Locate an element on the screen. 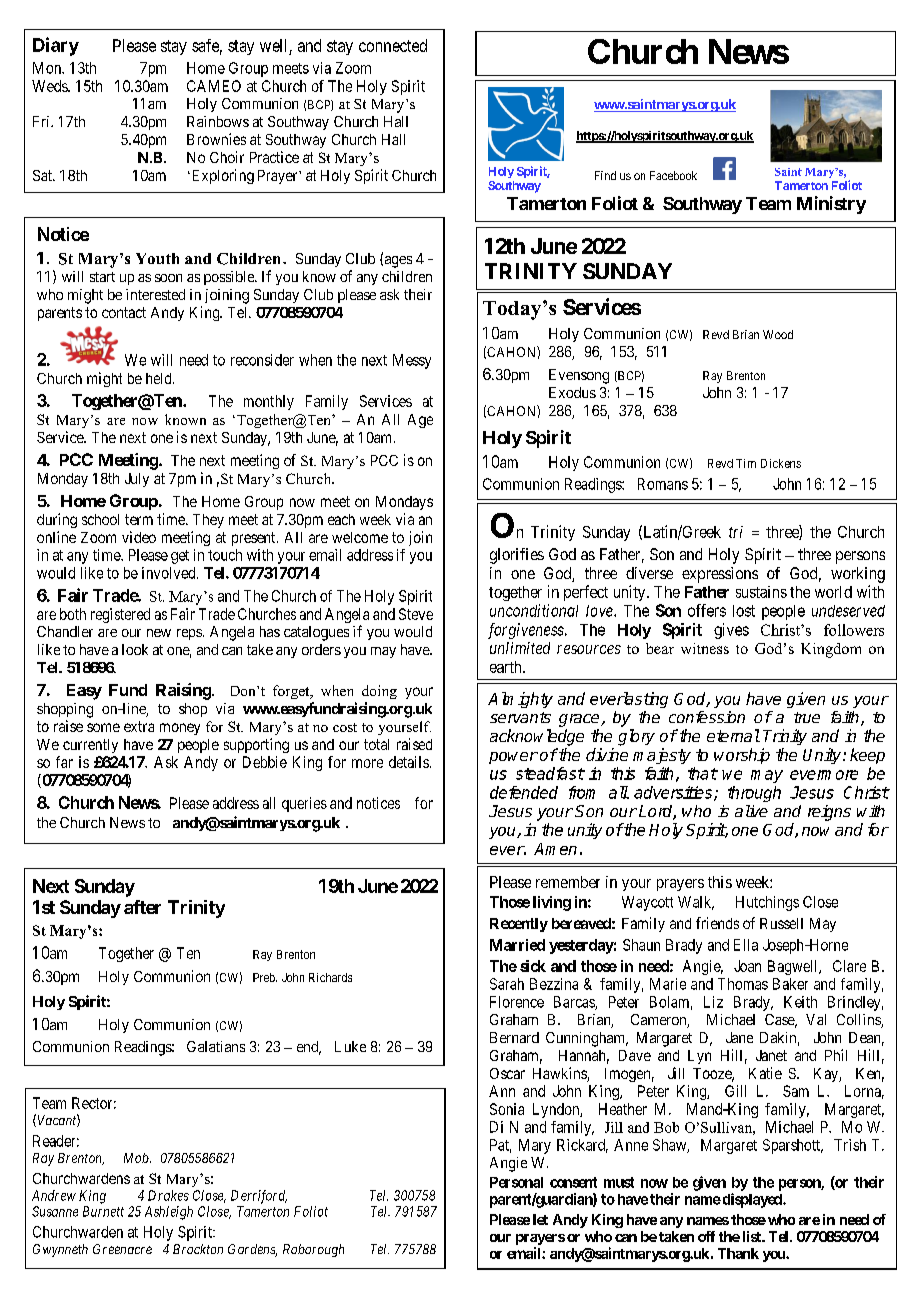 This screenshot has height=1307, width=924. look is located at coordinates (135, 649).
